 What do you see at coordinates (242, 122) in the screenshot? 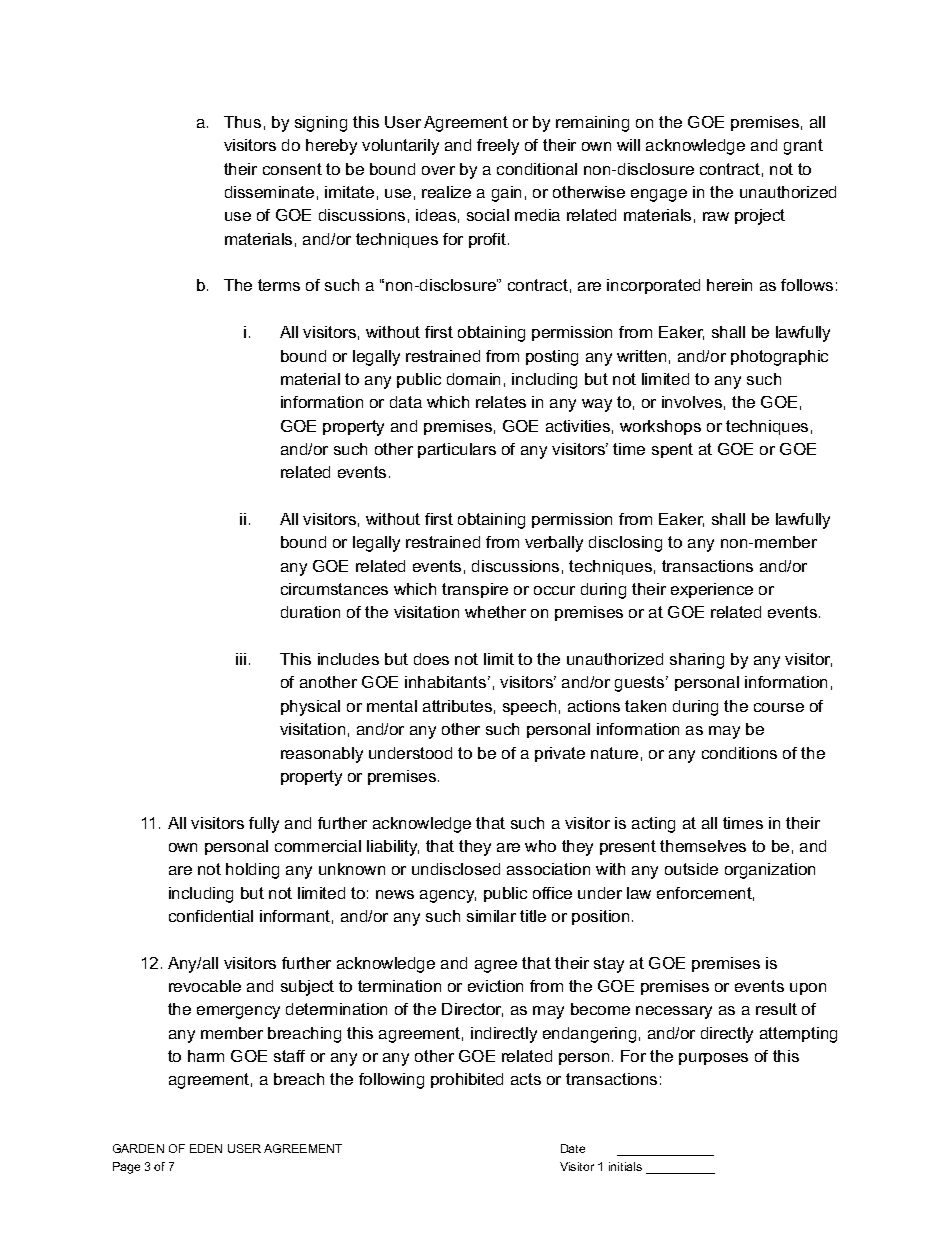
I see `Thus` at bounding box center [242, 122].
